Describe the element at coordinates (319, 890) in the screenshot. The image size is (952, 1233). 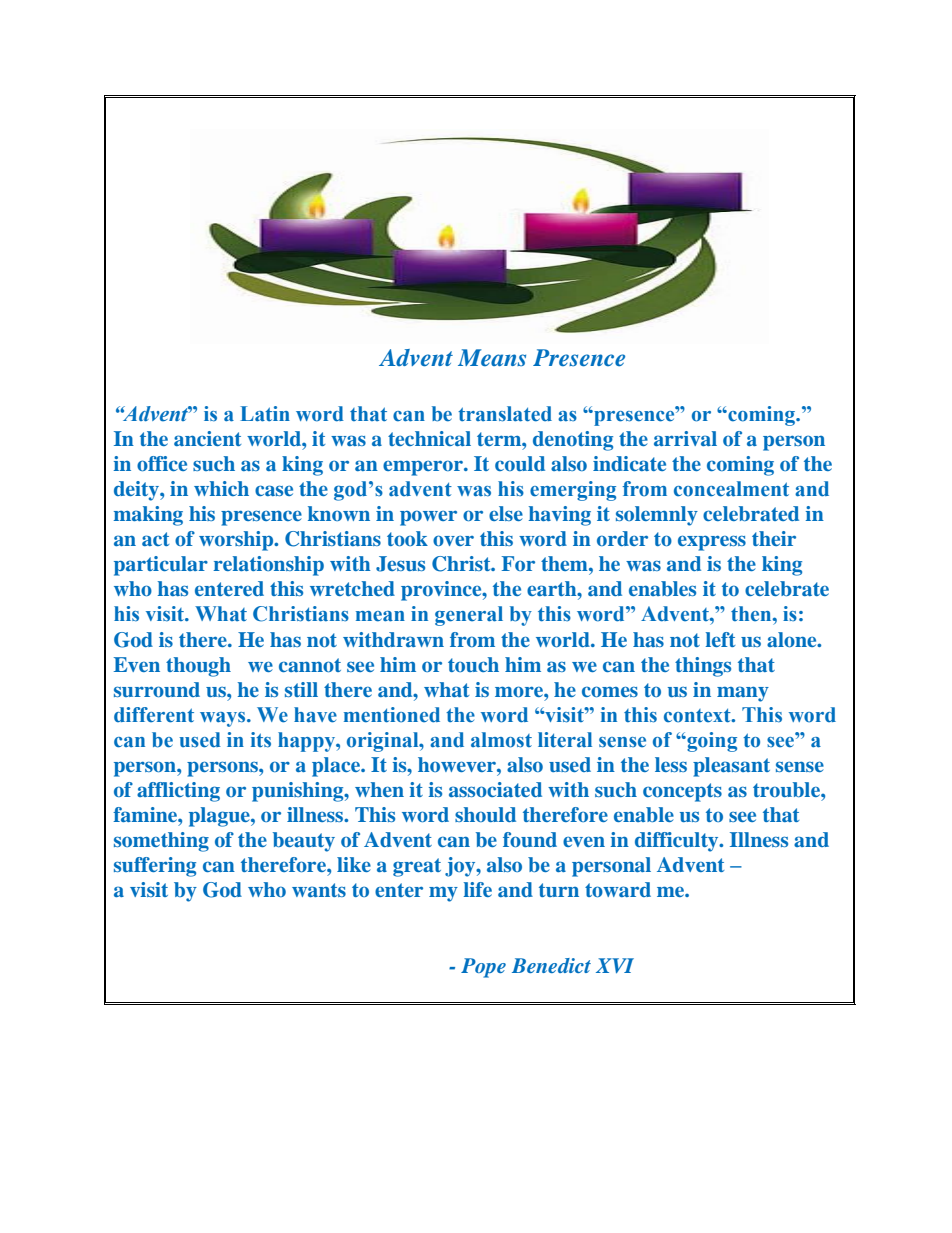
I see `wants` at that location.
